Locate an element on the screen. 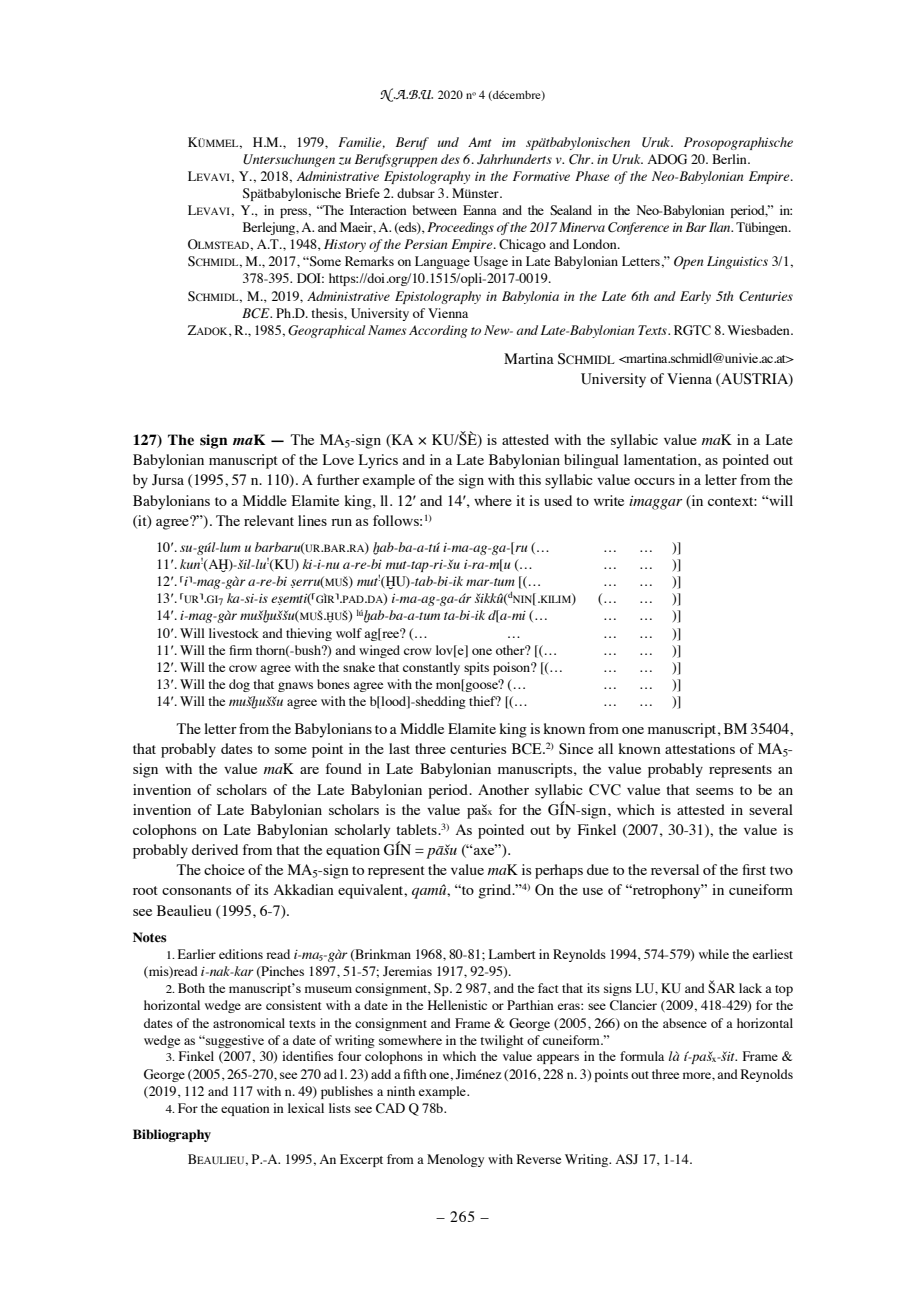 This screenshot has height=1308, width=924. According is located at coordinates (438, 331).
